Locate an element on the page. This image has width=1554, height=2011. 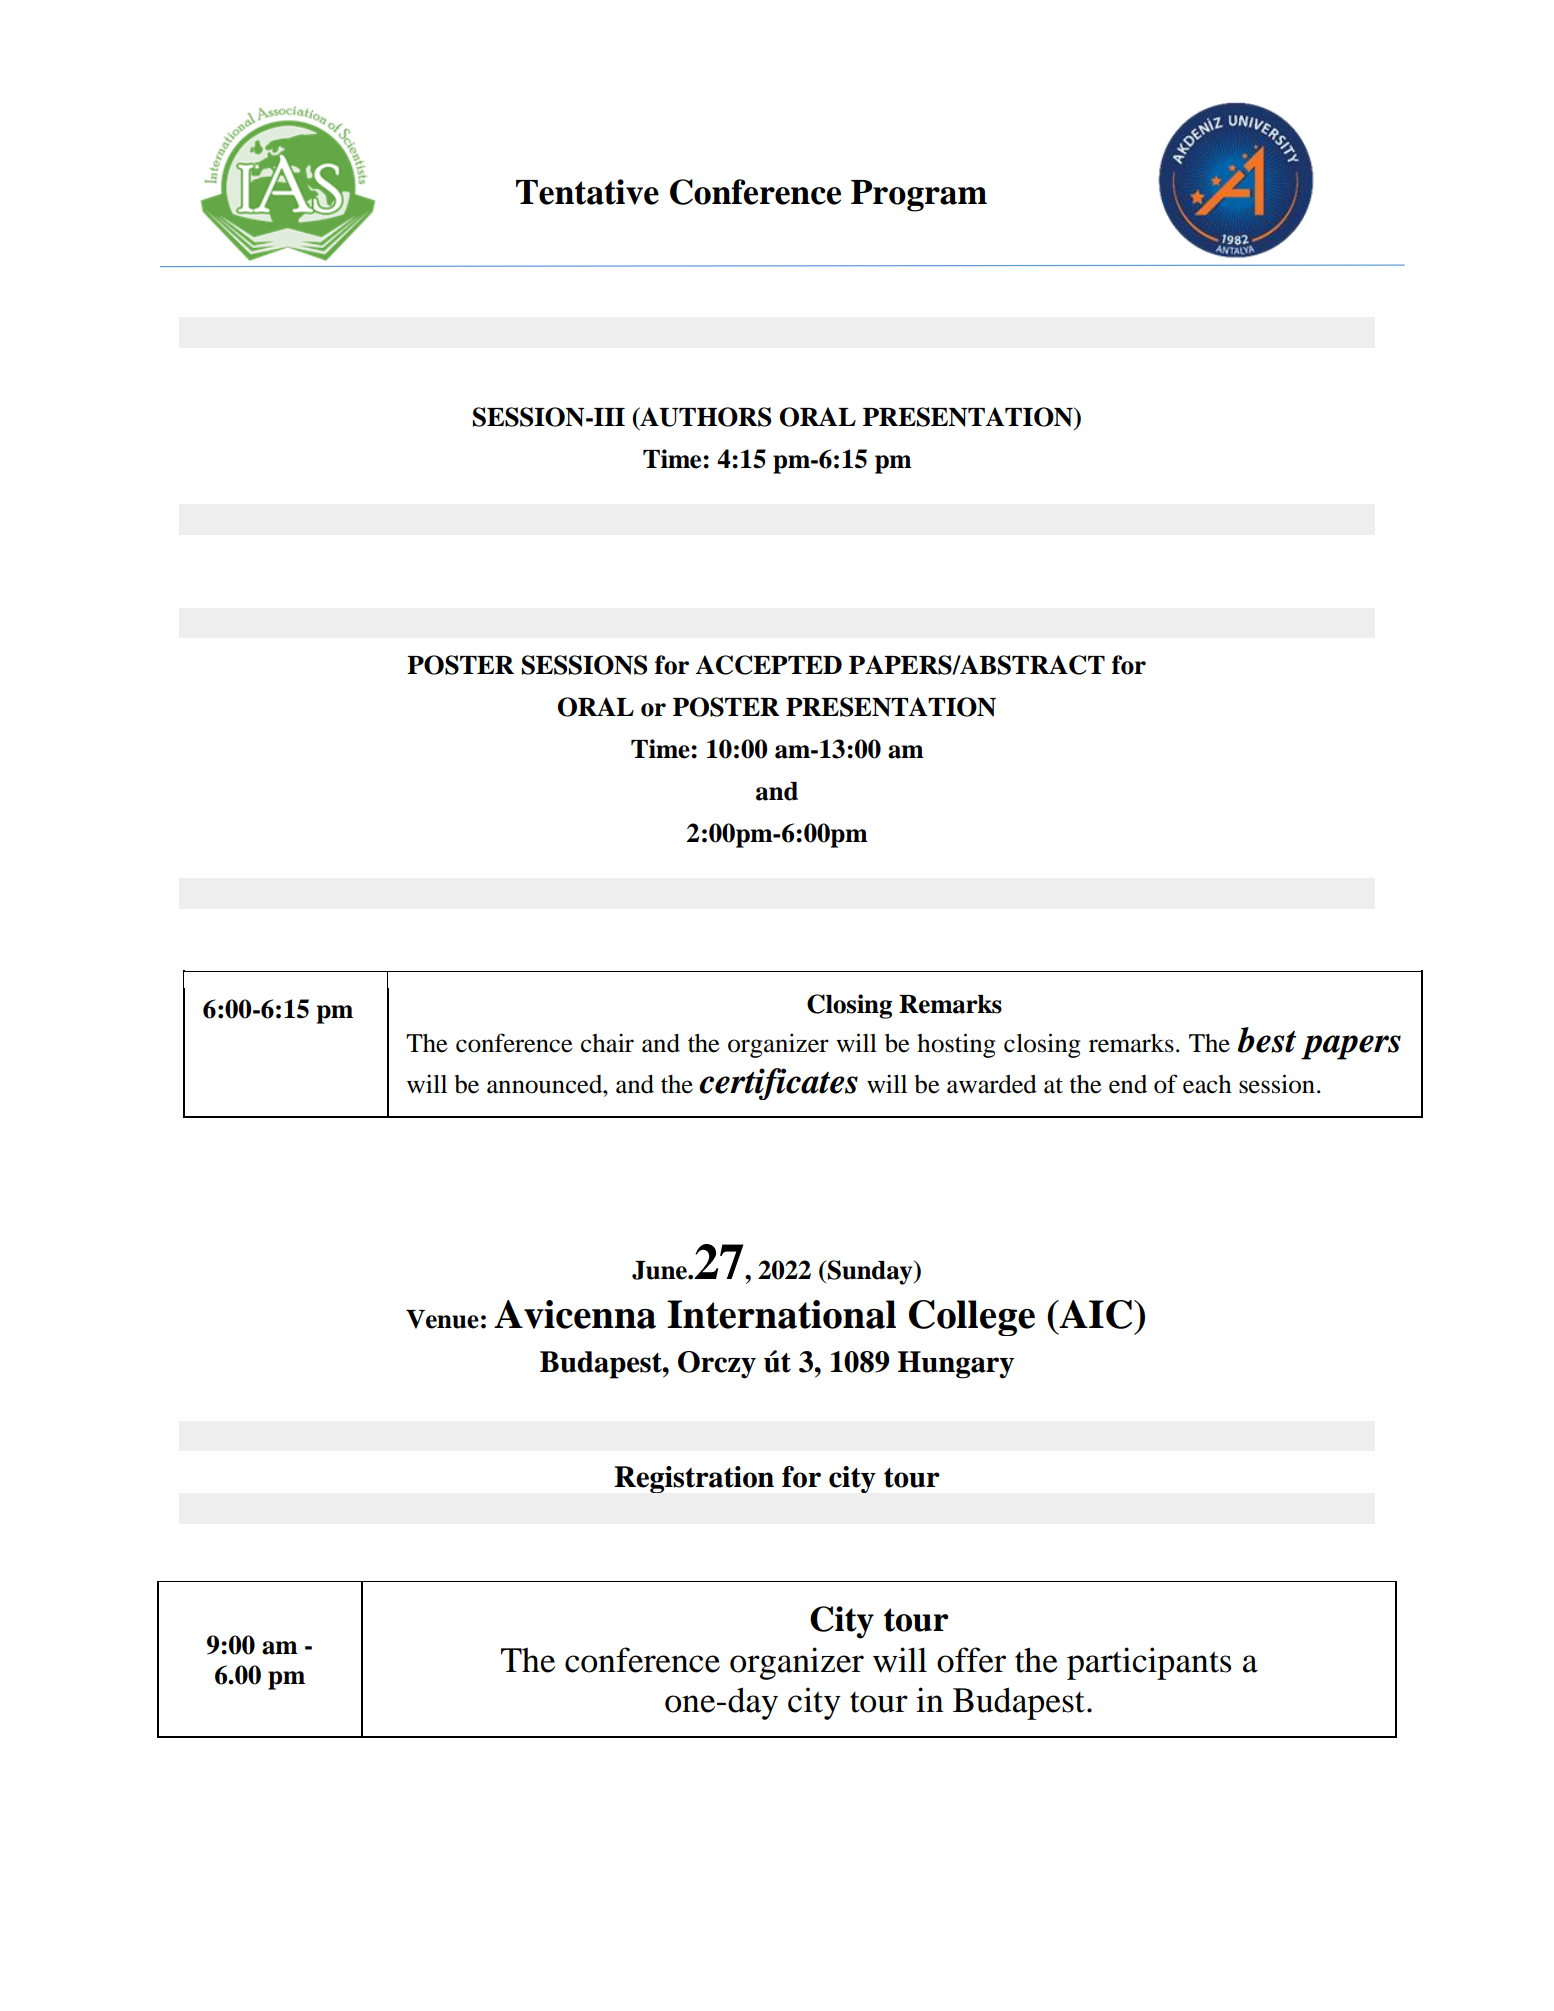
participants is located at coordinates (1149, 1663).
